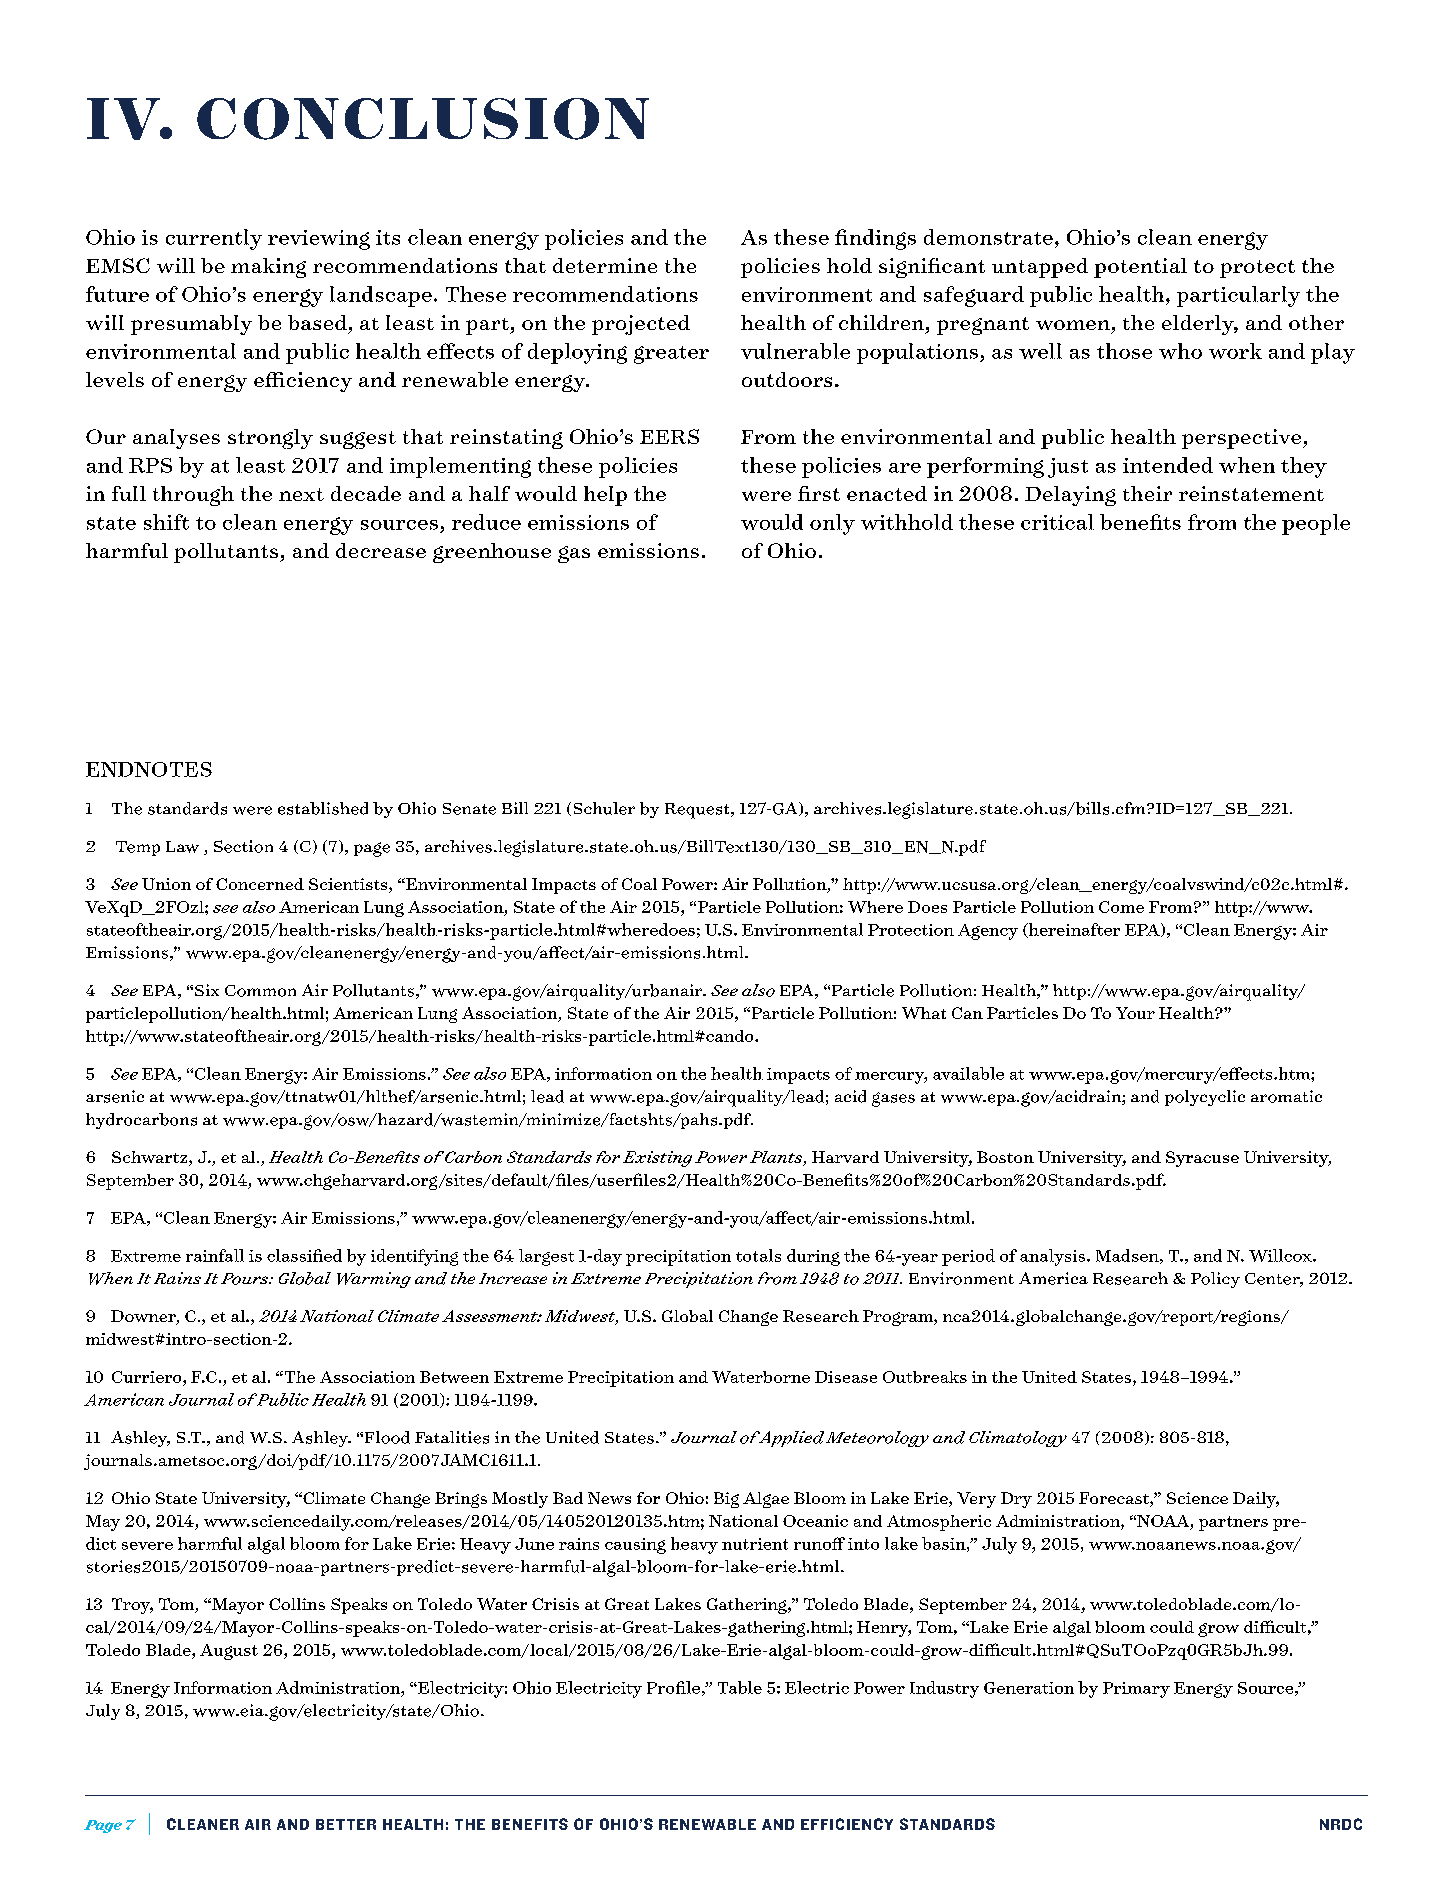 The image size is (1453, 1880). What do you see at coordinates (304, 1255) in the screenshot?
I see `classified` at bounding box center [304, 1255].
